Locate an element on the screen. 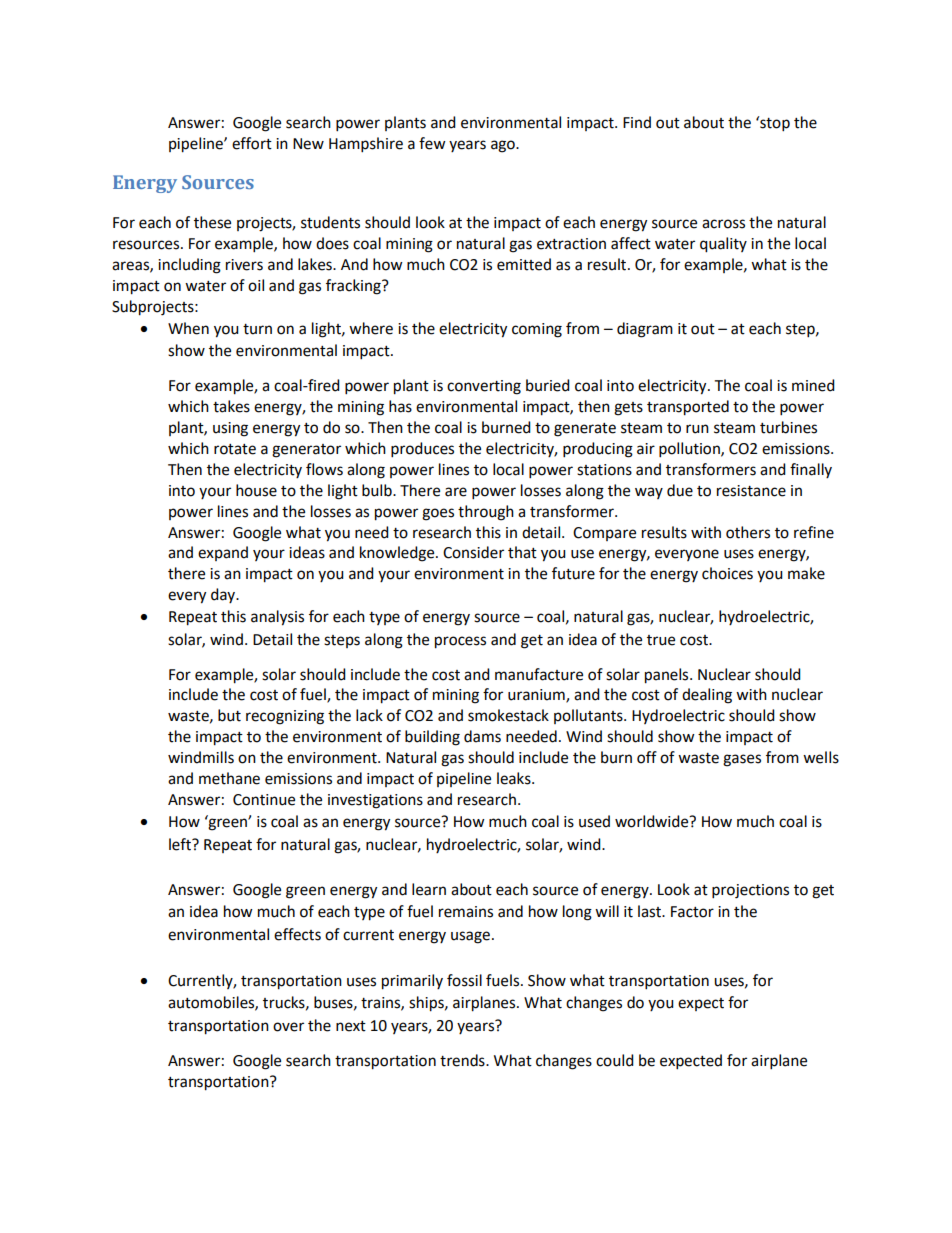  trends is located at coordinates (463, 1060).
